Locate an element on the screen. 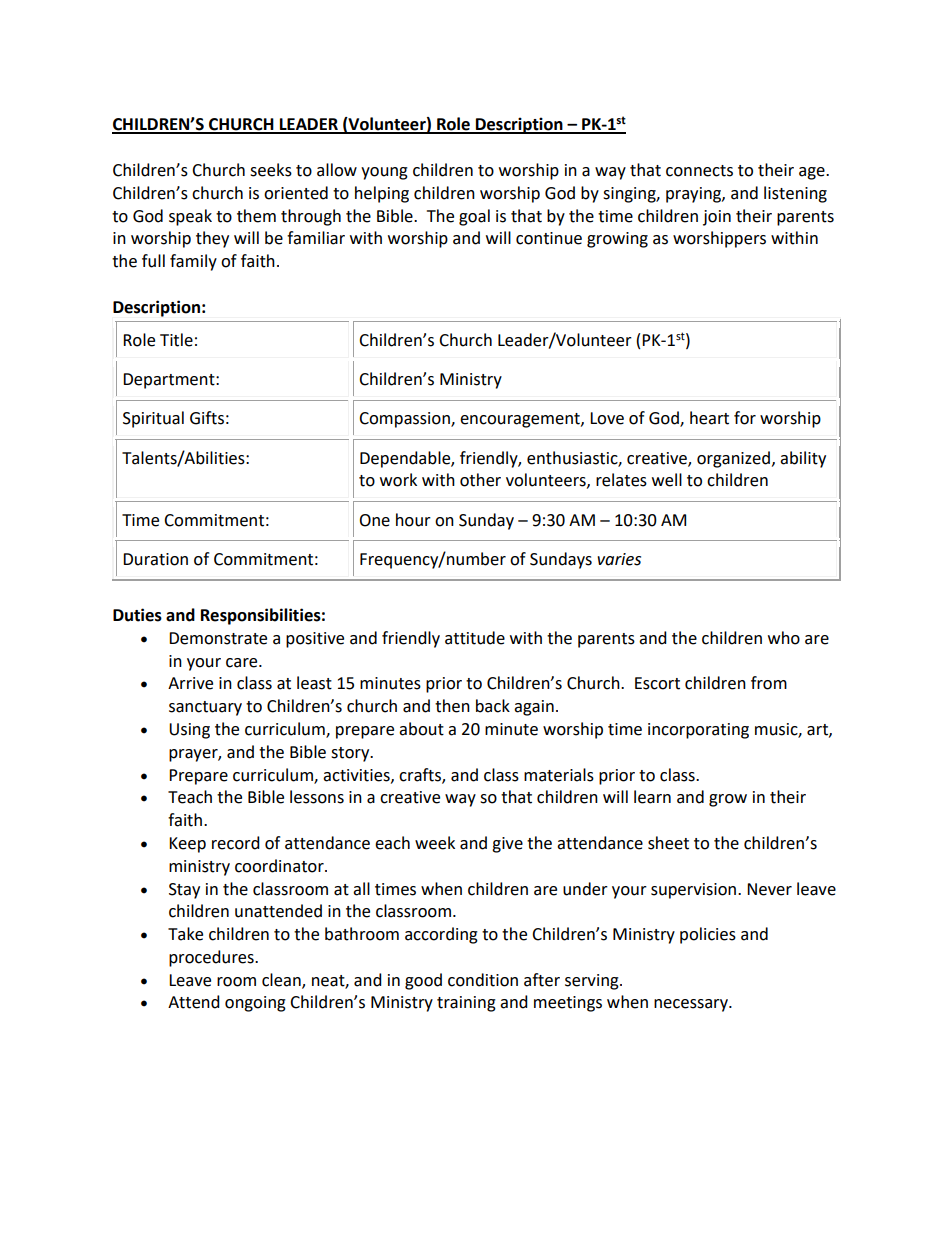 Image resolution: width=952 pixels, height=1233 pixels. necessary is located at coordinates (692, 1005).
